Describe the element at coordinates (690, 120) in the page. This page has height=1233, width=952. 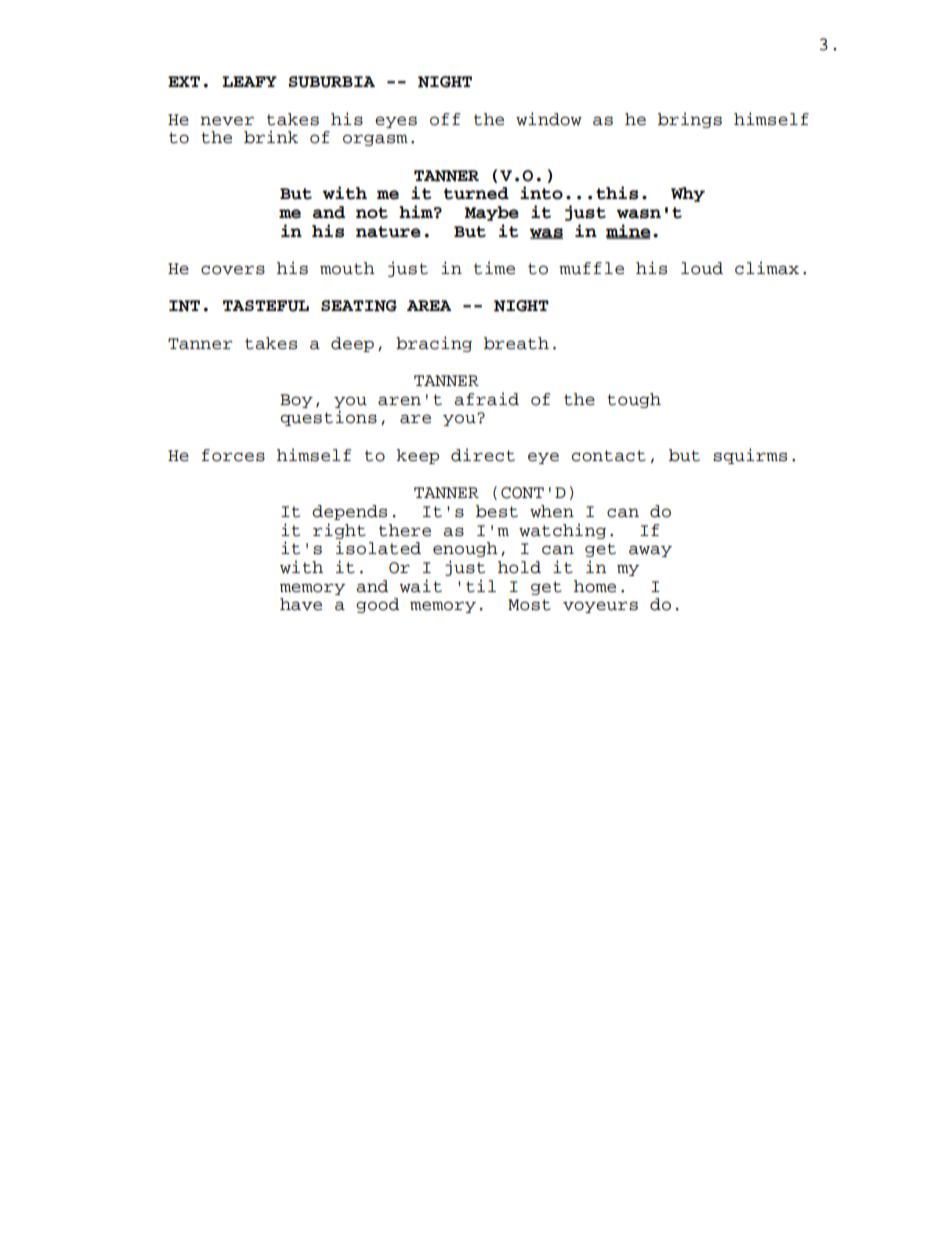
I see `brings` at that location.
